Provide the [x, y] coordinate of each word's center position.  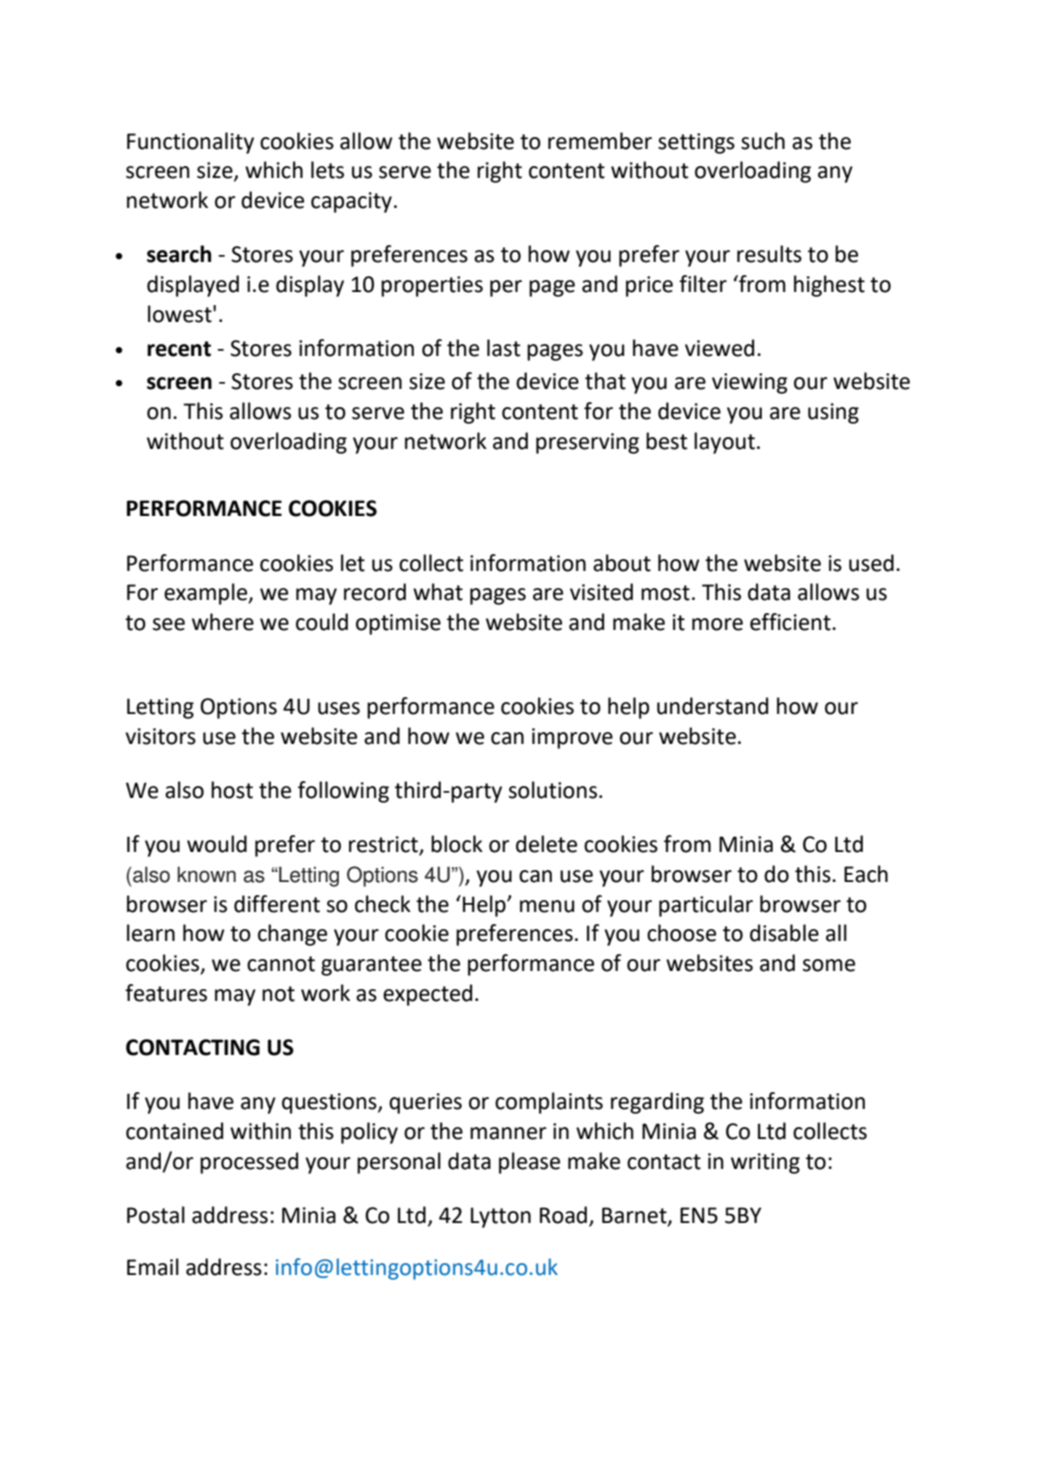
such [763, 141]
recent [179, 349]
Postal [156, 1215]
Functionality [190, 143]
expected [427, 995]
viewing [750, 383]
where [223, 622]
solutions [553, 790]
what [438, 592]
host [232, 790]
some [829, 965]
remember [600, 141]
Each [866, 874]
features [166, 993]
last [503, 348]
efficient [791, 622]
